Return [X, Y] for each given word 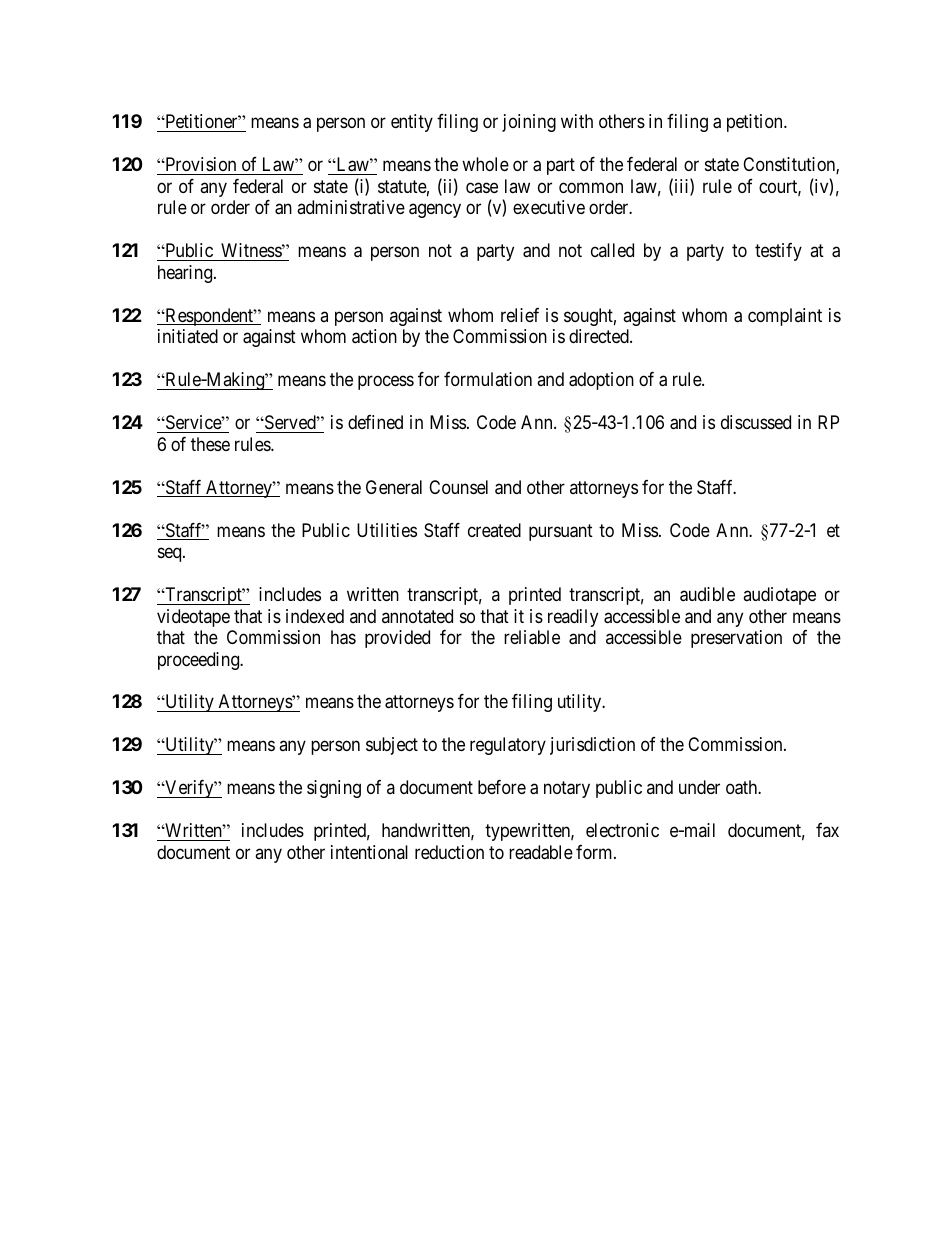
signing [334, 789]
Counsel [458, 487]
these [210, 444]
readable [541, 852]
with [577, 121]
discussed [756, 422]
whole [485, 164]
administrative [351, 207]
